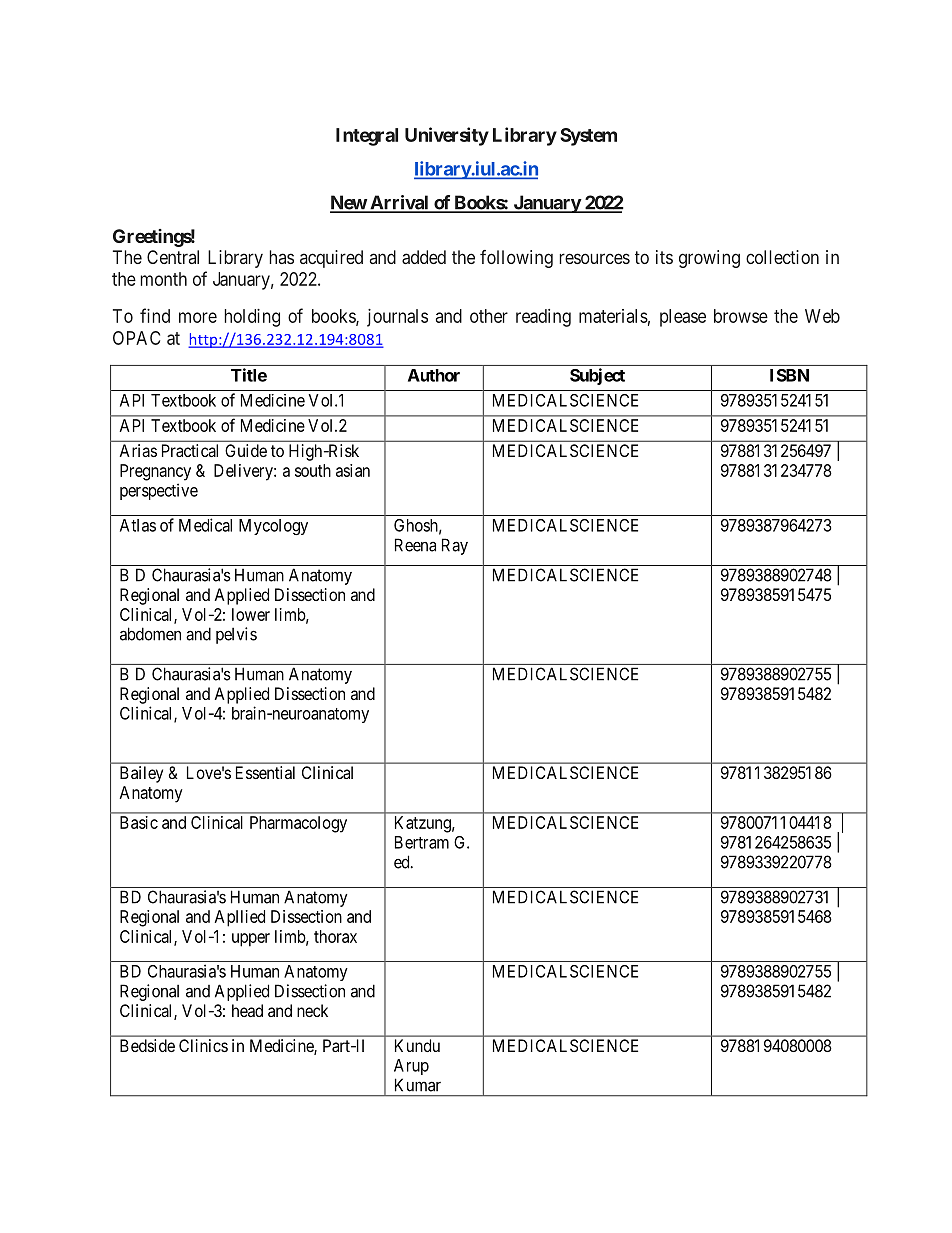  I want to click on ISBN, so click(789, 375).
